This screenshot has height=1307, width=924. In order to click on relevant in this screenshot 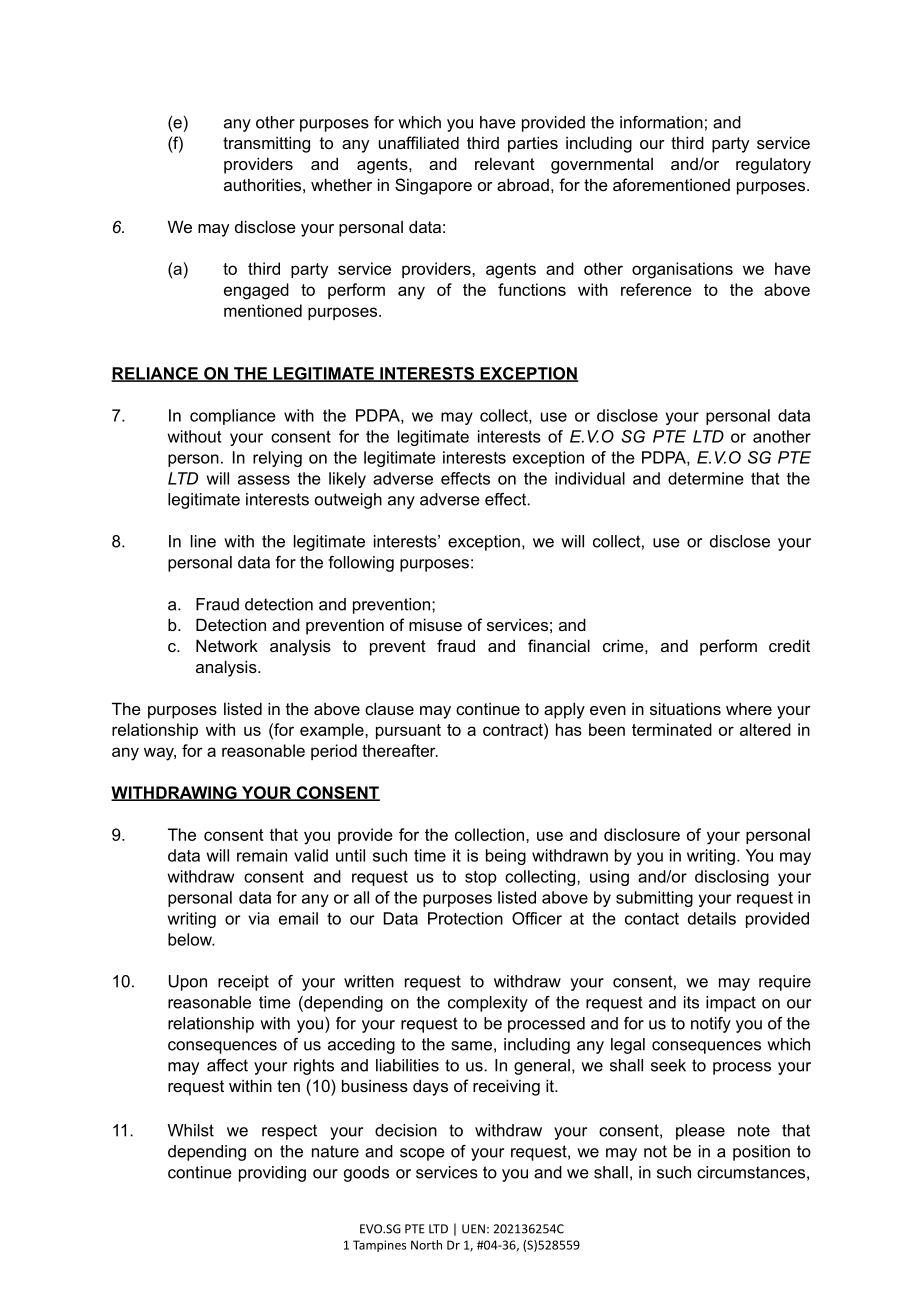, I will do `click(505, 163)`.
